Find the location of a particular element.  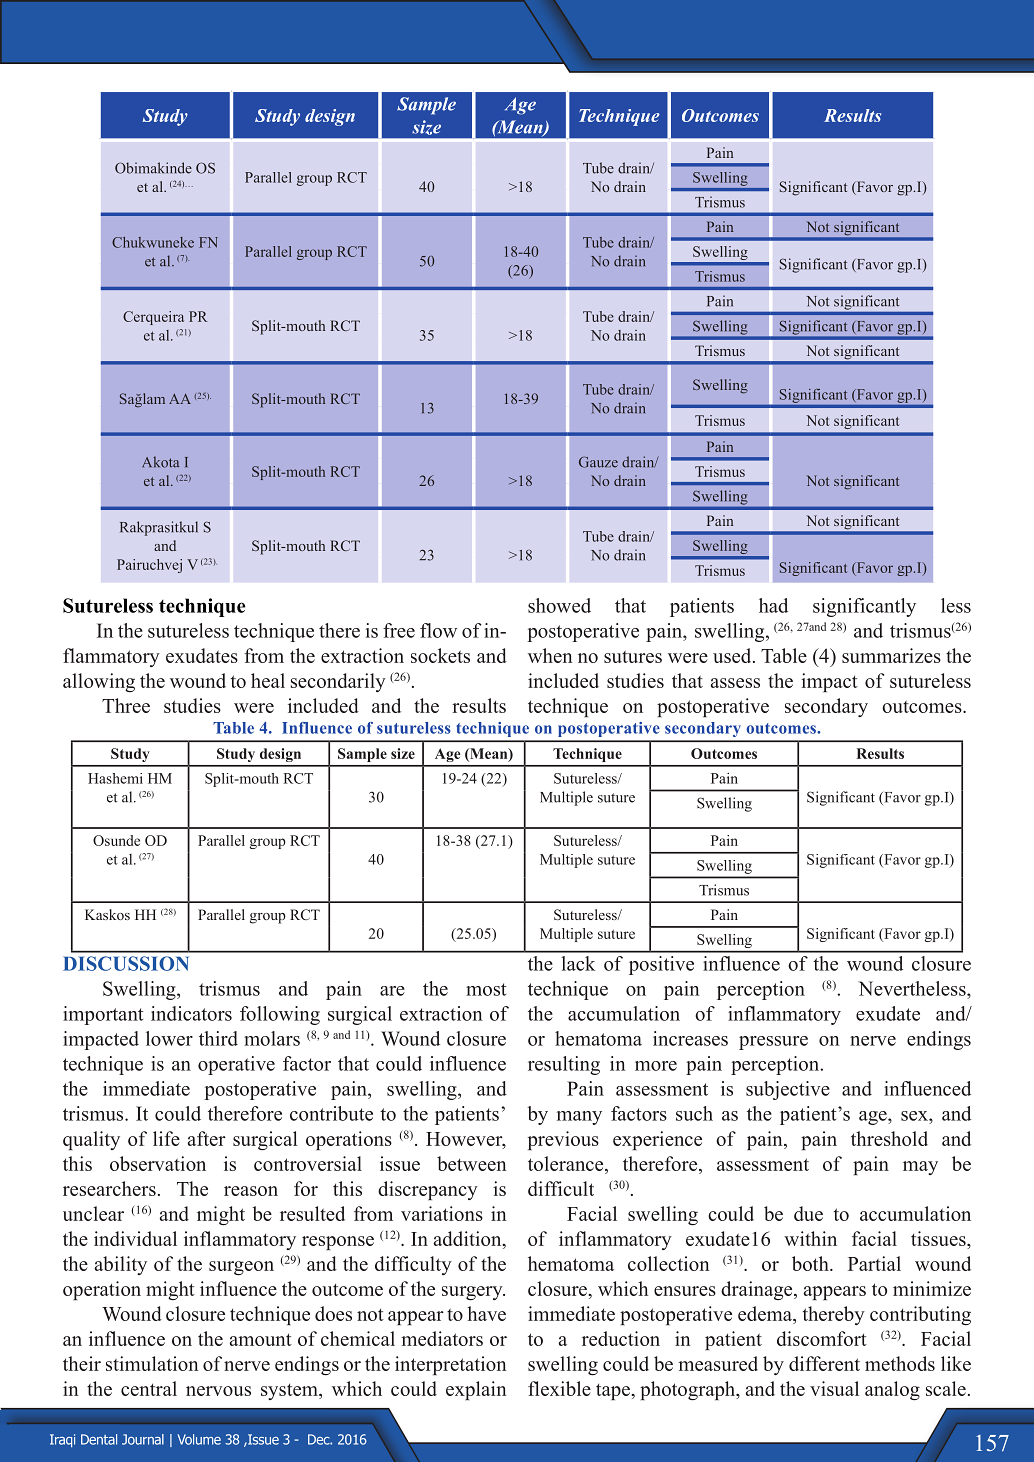

Gauze is located at coordinates (598, 462).
